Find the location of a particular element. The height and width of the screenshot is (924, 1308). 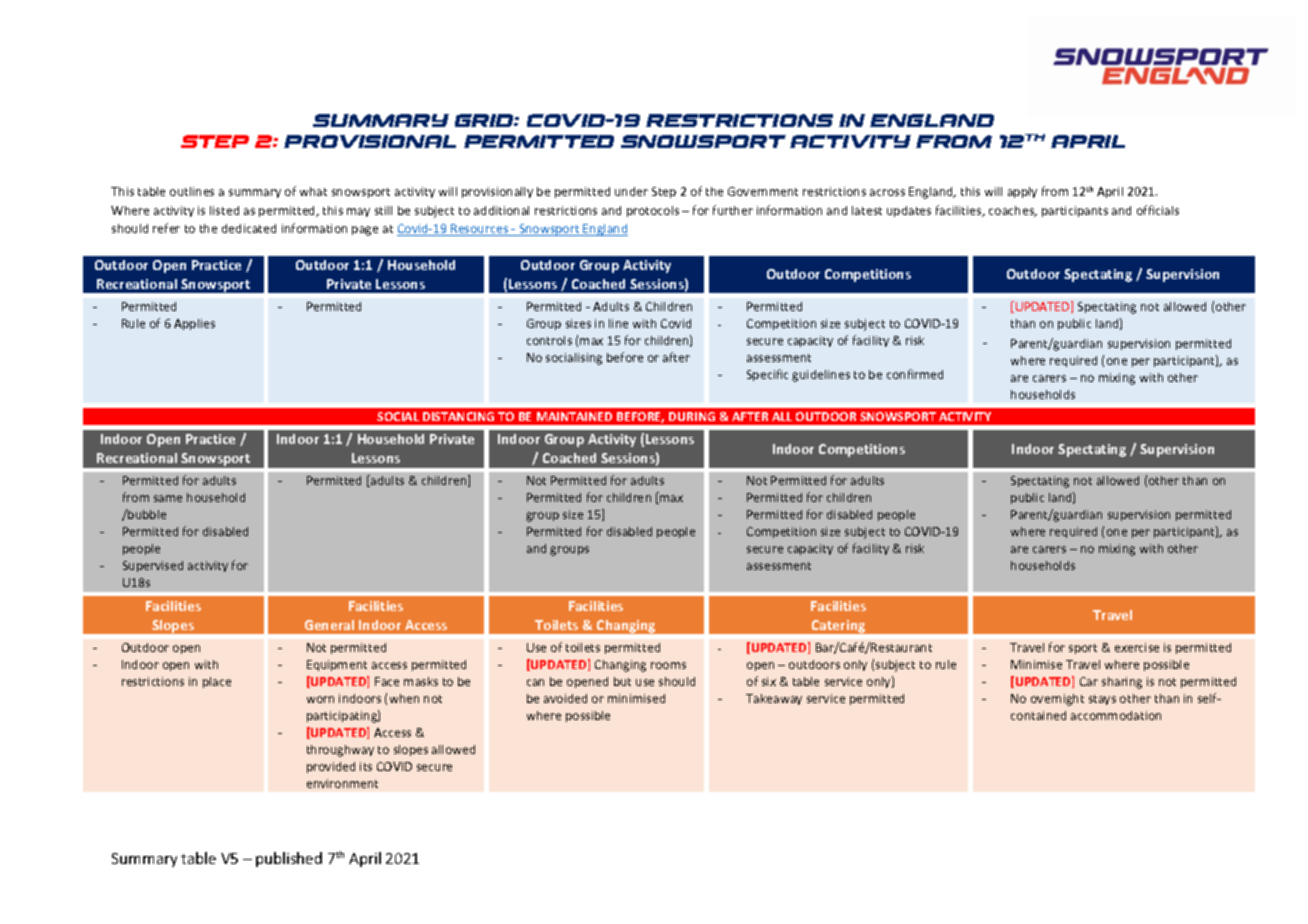

published is located at coordinates (289, 859).
